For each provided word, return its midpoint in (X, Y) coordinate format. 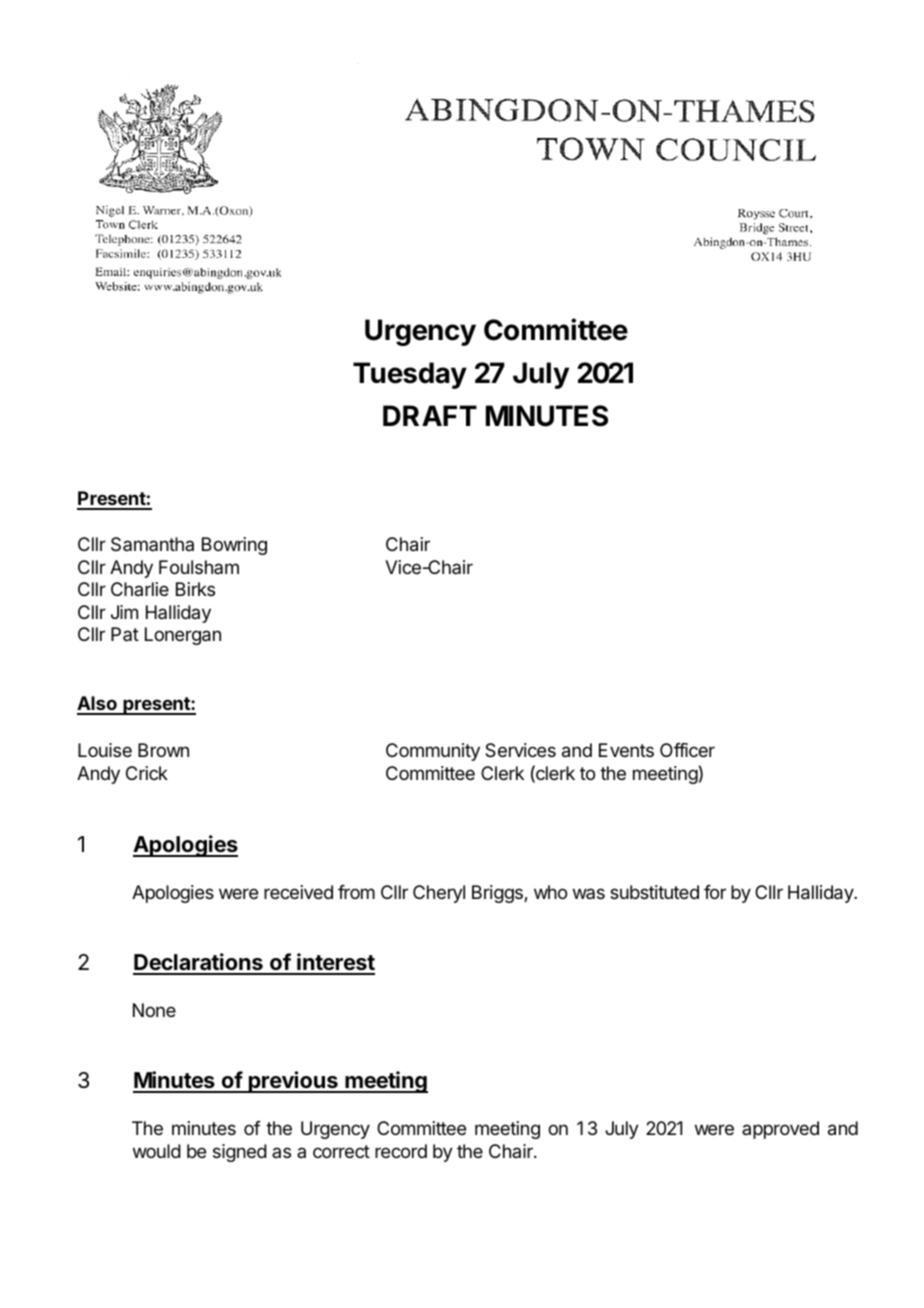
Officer (687, 750)
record (401, 1151)
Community (433, 752)
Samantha (152, 544)
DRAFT (430, 415)
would (157, 1151)
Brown (163, 750)
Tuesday (410, 375)
